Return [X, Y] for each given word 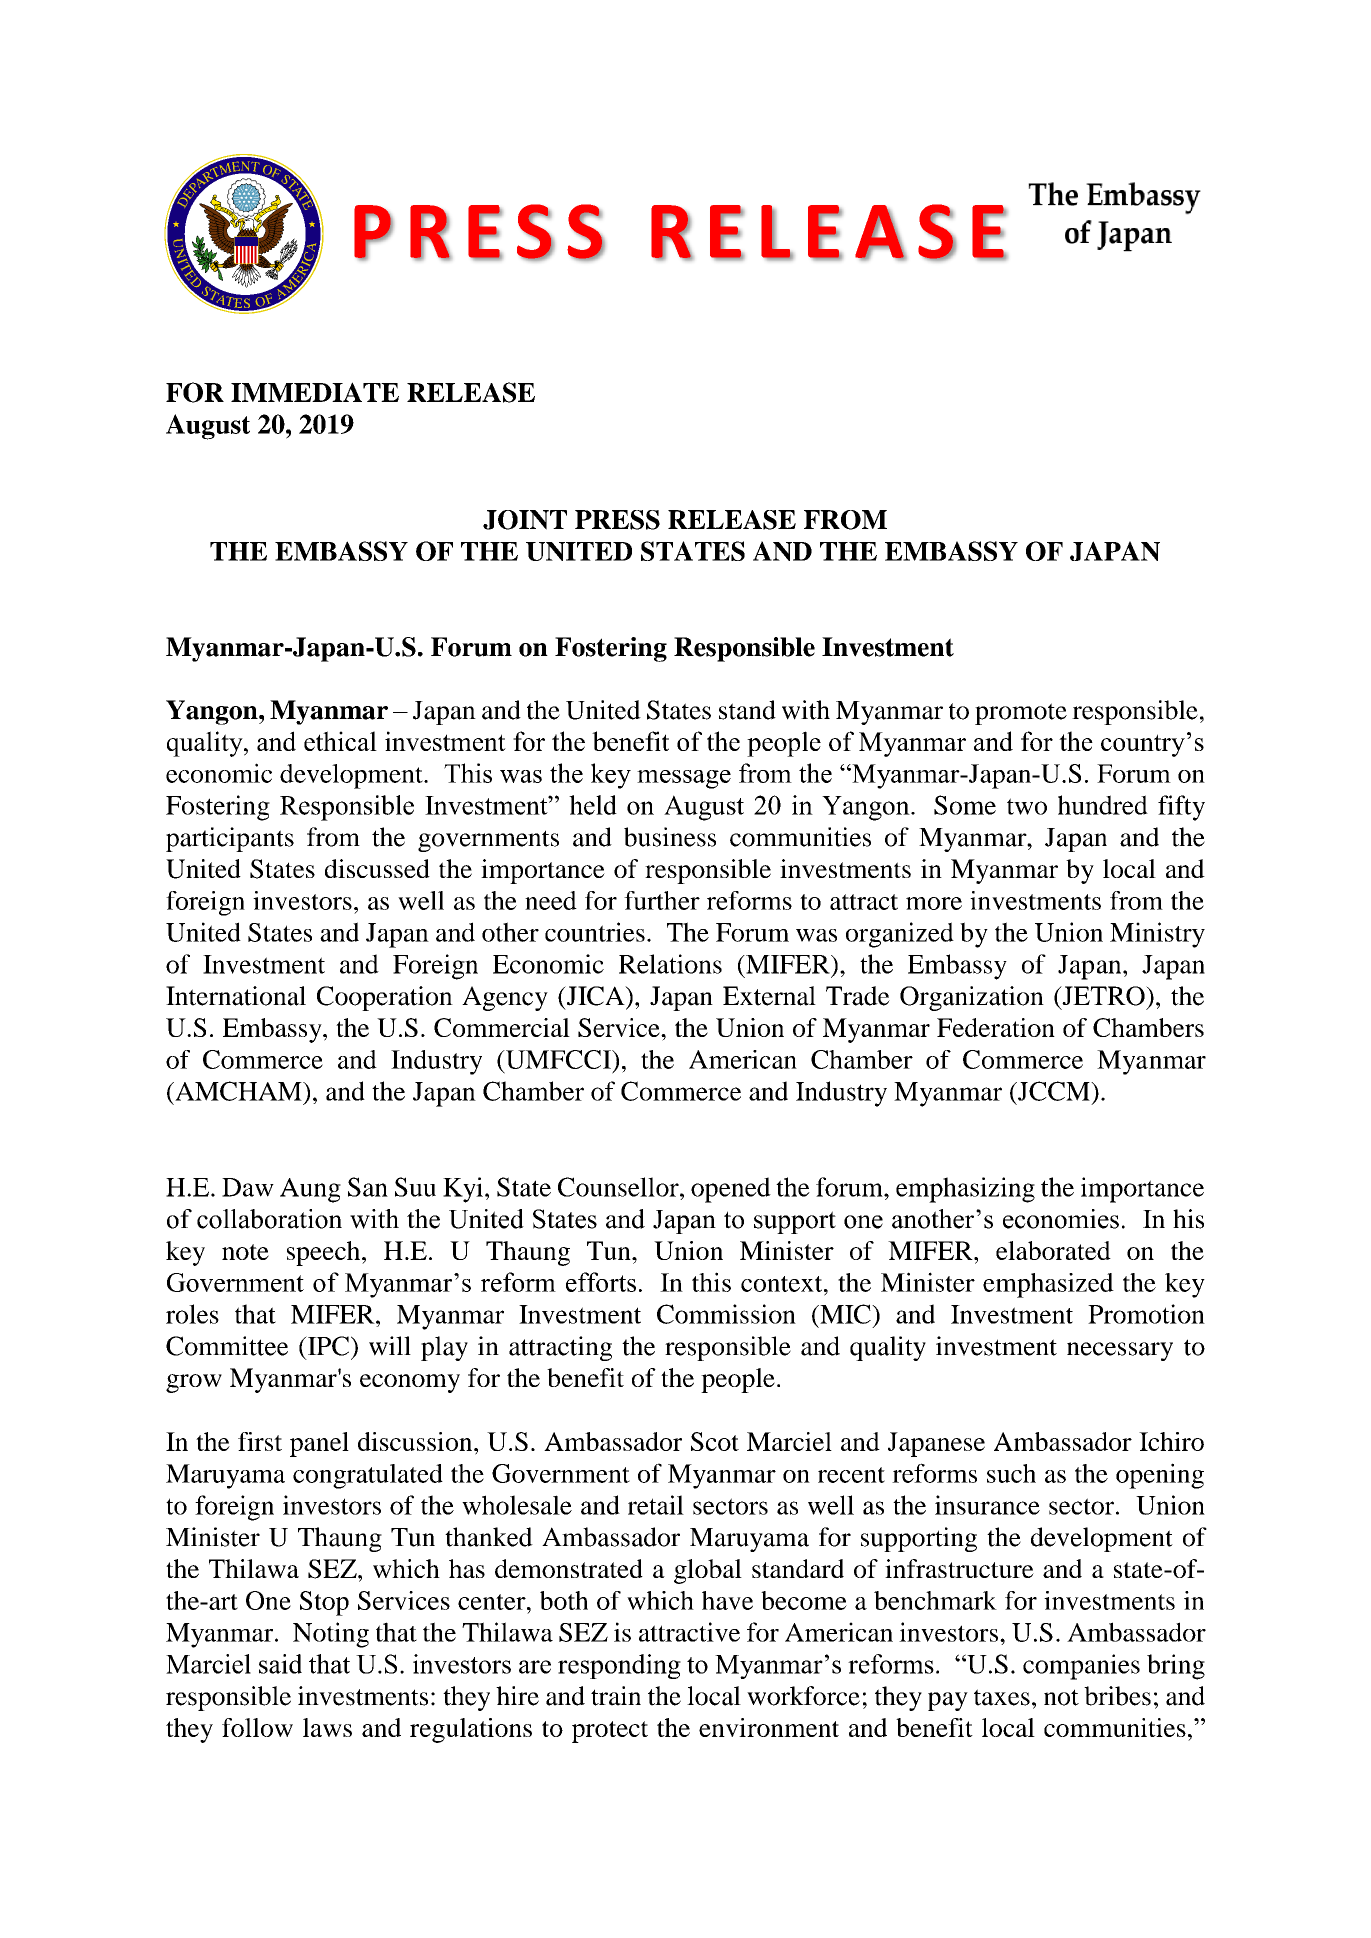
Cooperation [385, 998]
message [684, 779]
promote [1021, 714]
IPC [327, 1346]
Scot [715, 1441]
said [280, 1664]
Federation [996, 1027]
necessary [1120, 1351]
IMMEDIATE [315, 392]
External [769, 996]
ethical [340, 741]
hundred [1103, 805]
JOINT [525, 520]
